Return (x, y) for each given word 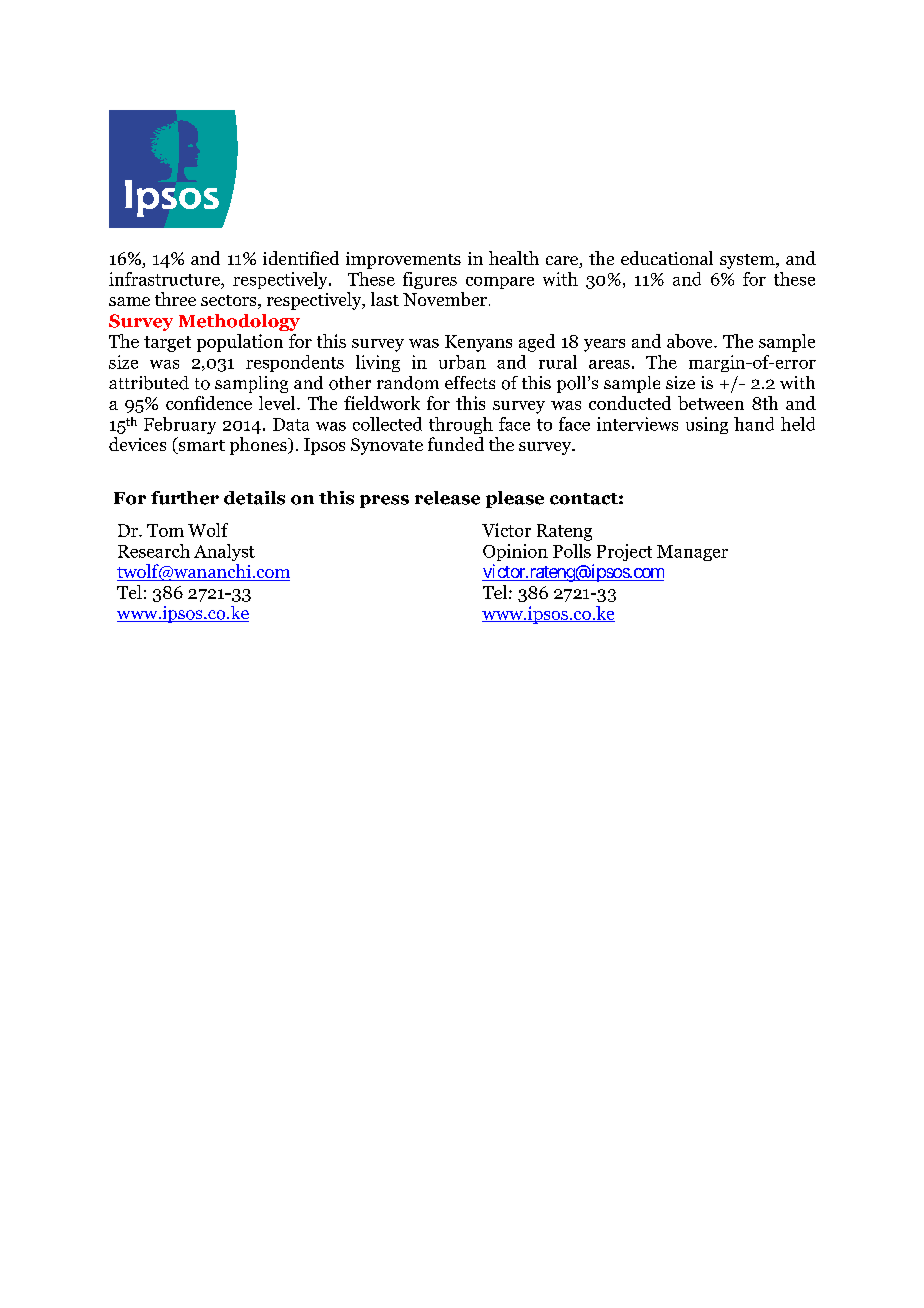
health (514, 258)
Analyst (224, 552)
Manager (692, 553)
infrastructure (165, 279)
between (711, 403)
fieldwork (382, 403)
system (748, 261)
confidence (209, 403)
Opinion (515, 552)
